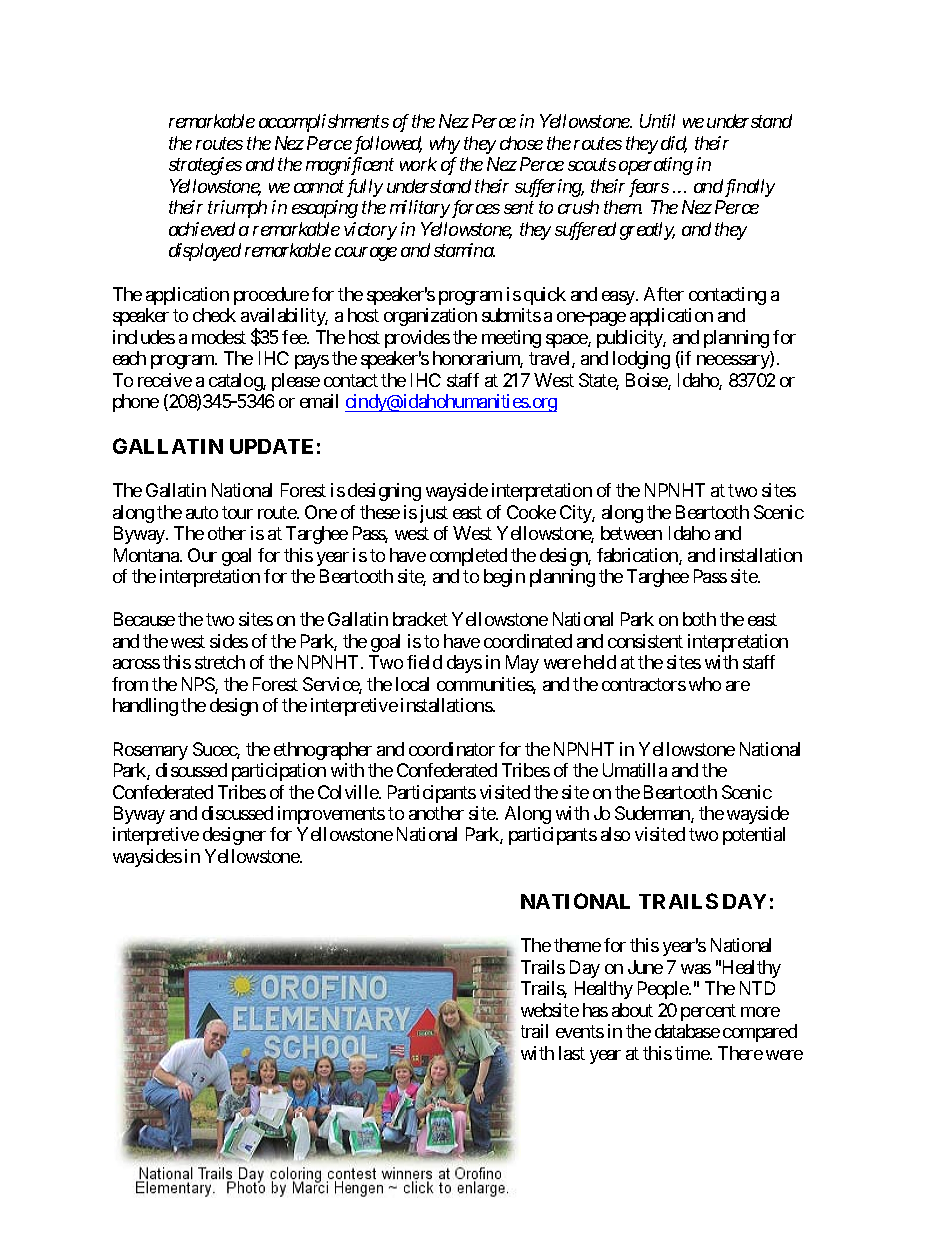 The width and height of the image is (952, 1233). What do you see at coordinates (468, 557) in the image?
I see `completed` at bounding box center [468, 557].
